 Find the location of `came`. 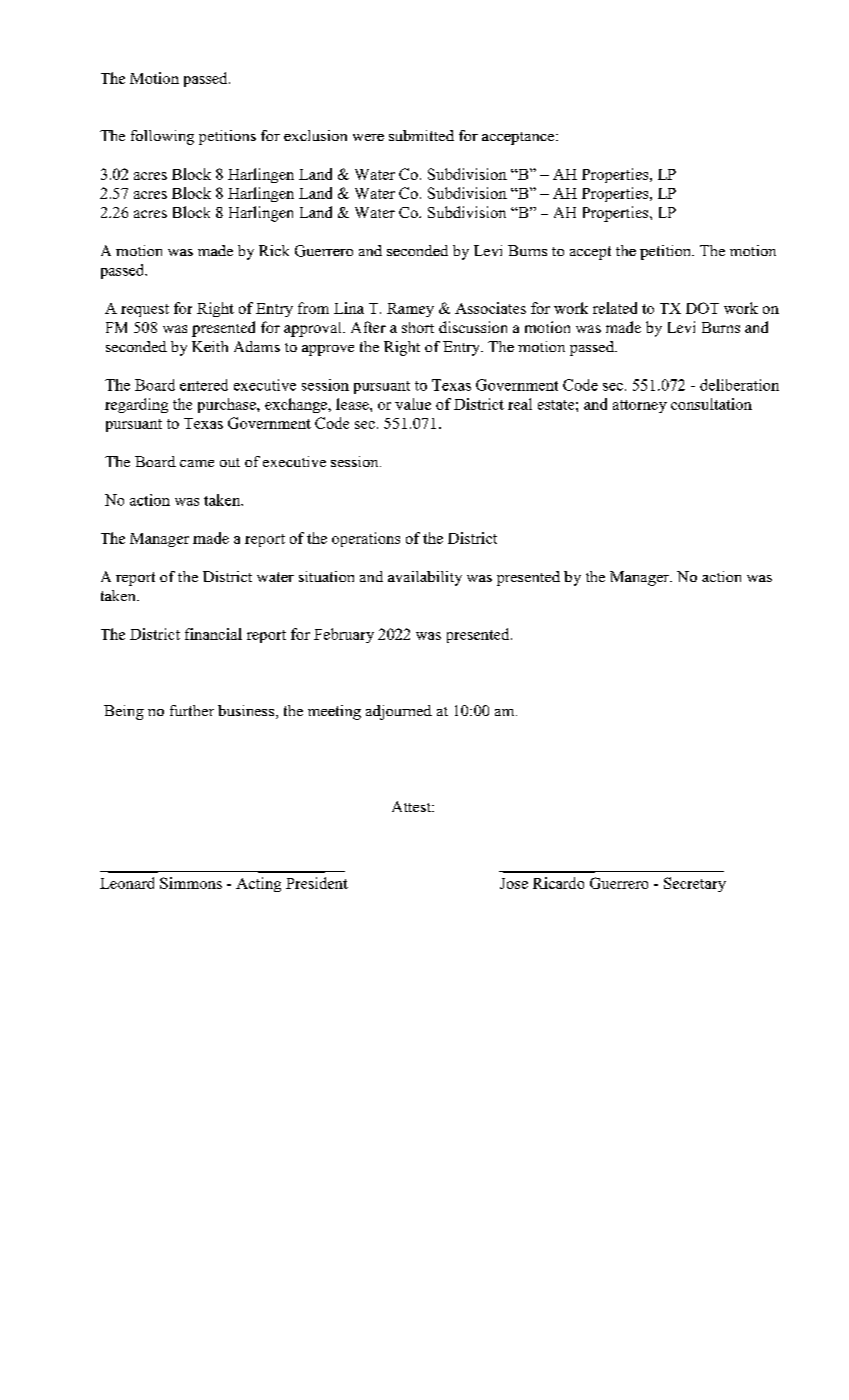

came is located at coordinates (197, 463).
